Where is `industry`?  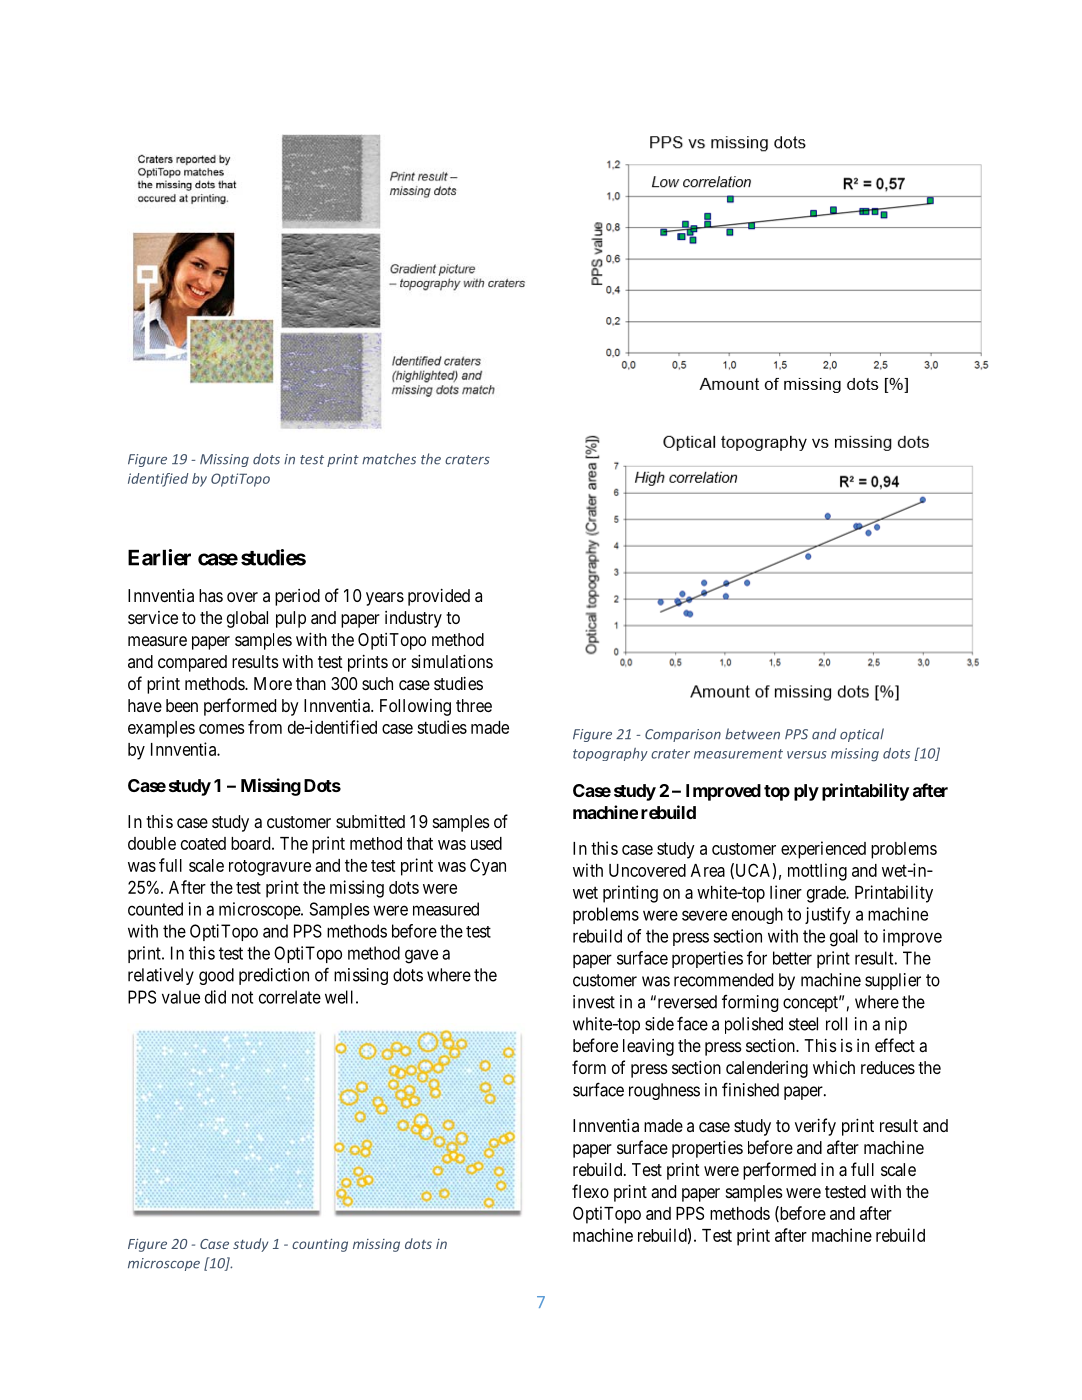
industry is located at coordinates (413, 619).
